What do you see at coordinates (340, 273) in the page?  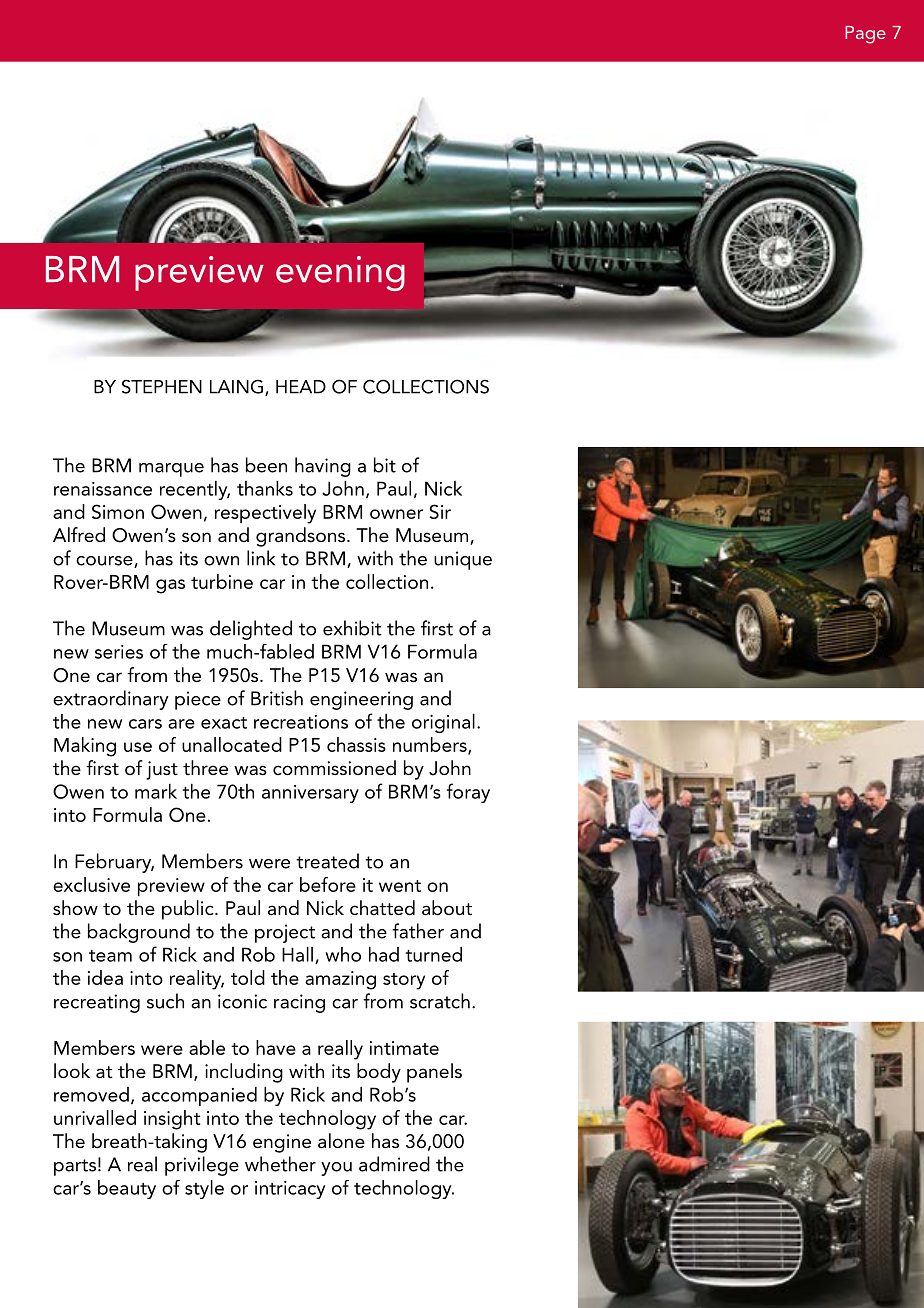 I see `evening` at bounding box center [340, 273].
